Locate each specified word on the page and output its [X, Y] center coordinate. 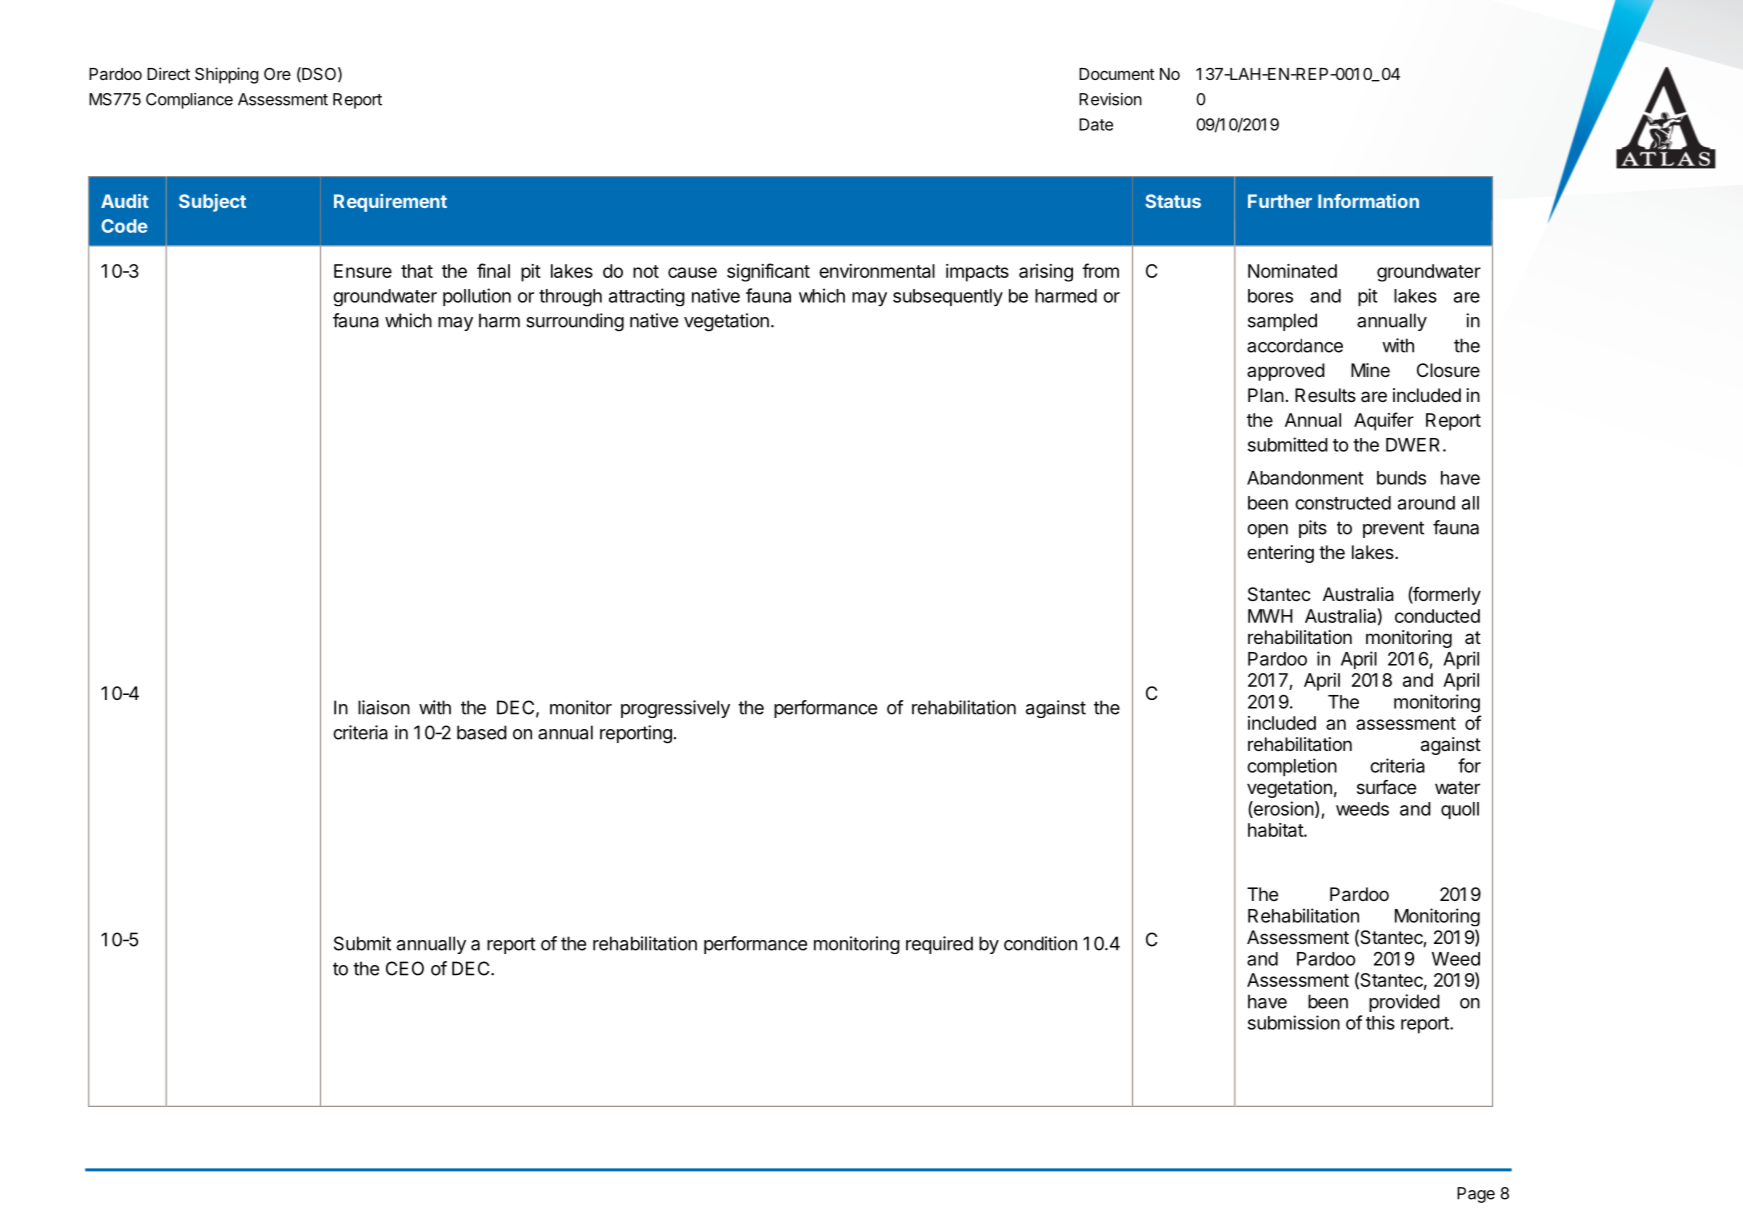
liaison [384, 707]
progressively [675, 709]
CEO [405, 968]
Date [1096, 124]
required [939, 945]
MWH [1270, 616]
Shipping [226, 75]
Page [1476, 1195]
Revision [1110, 99]
